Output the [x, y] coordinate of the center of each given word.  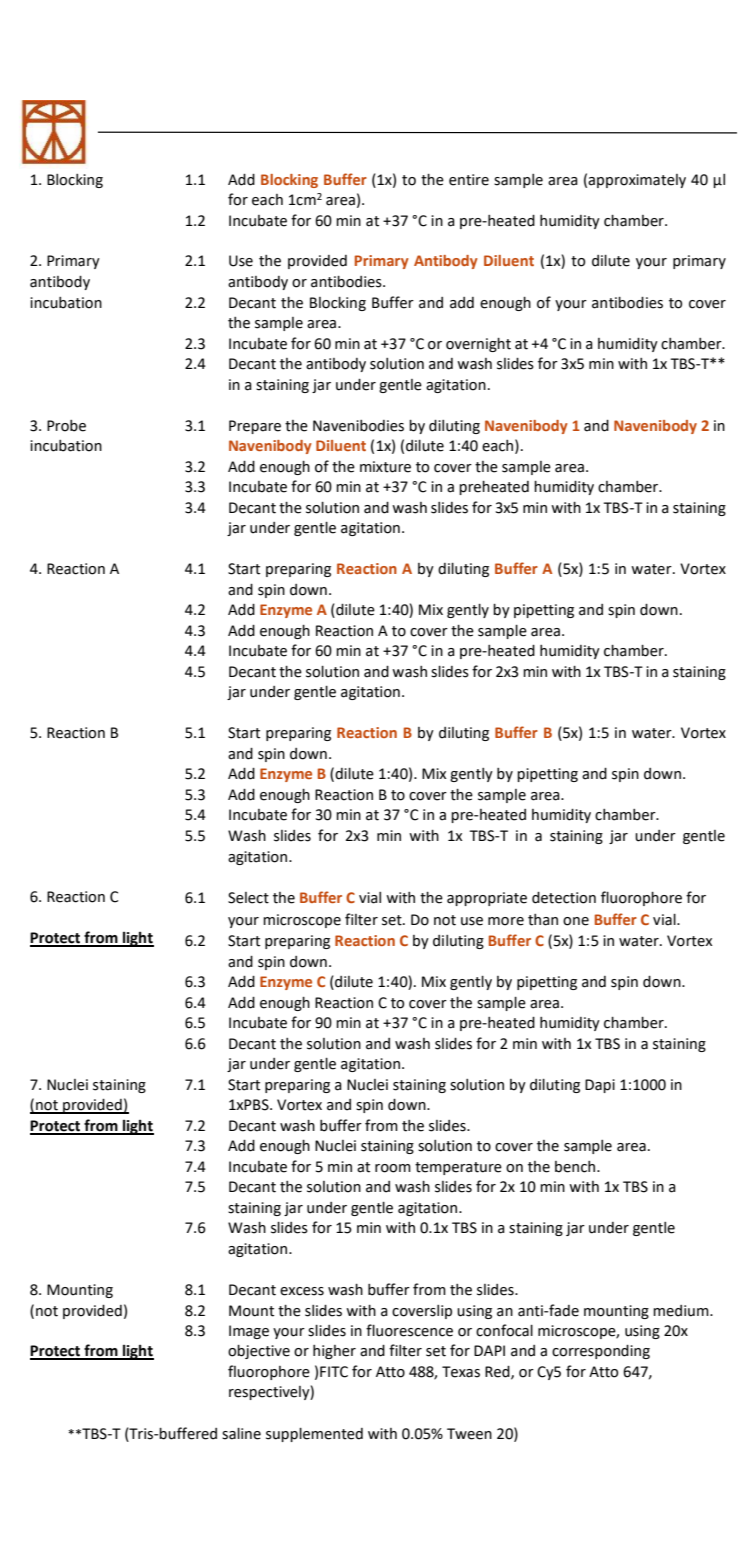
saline [241, 1434]
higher [334, 1352]
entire [469, 180]
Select [248, 898]
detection [564, 898]
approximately [637, 181]
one [576, 921]
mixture [385, 467]
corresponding [601, 1352]
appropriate [487, 899]
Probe [66, 426]
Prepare [255, 427]
